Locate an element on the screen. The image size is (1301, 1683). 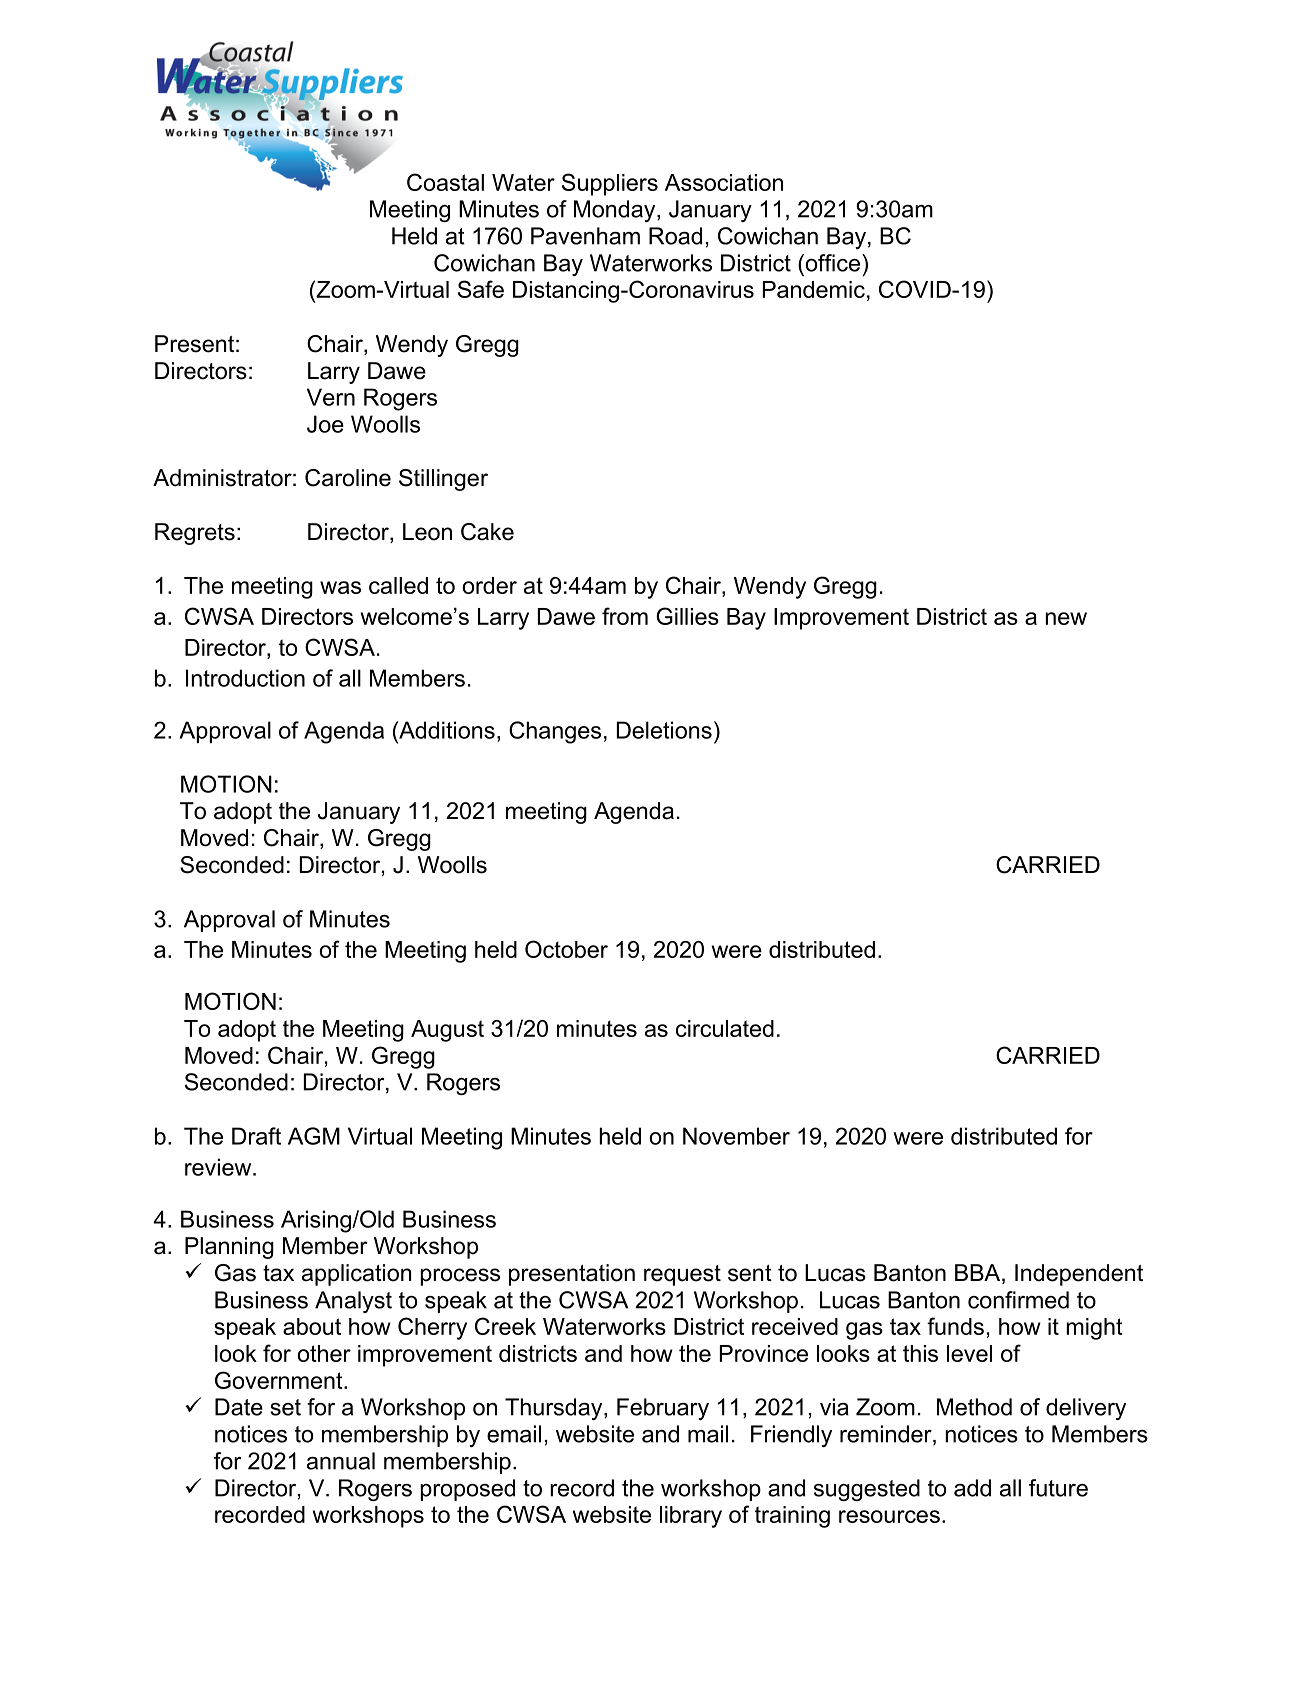
annual is located at coordinates (341, 1461).
